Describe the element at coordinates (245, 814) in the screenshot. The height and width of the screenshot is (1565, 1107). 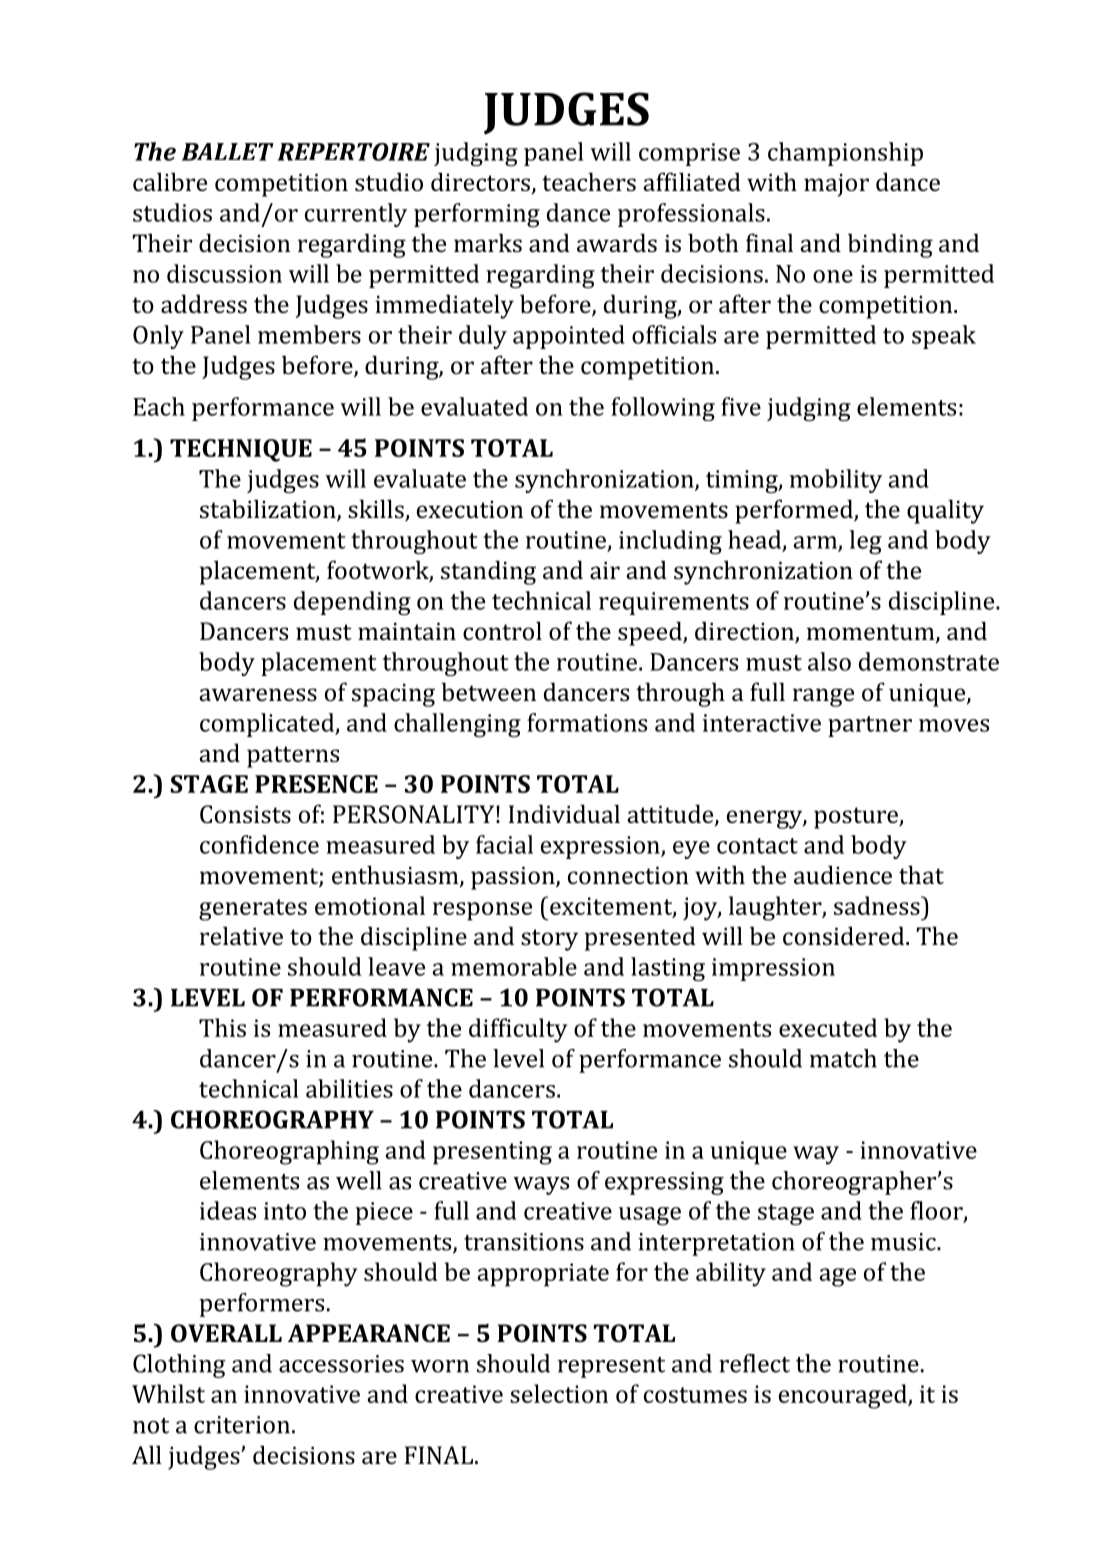
I see `Consists` at that location.
